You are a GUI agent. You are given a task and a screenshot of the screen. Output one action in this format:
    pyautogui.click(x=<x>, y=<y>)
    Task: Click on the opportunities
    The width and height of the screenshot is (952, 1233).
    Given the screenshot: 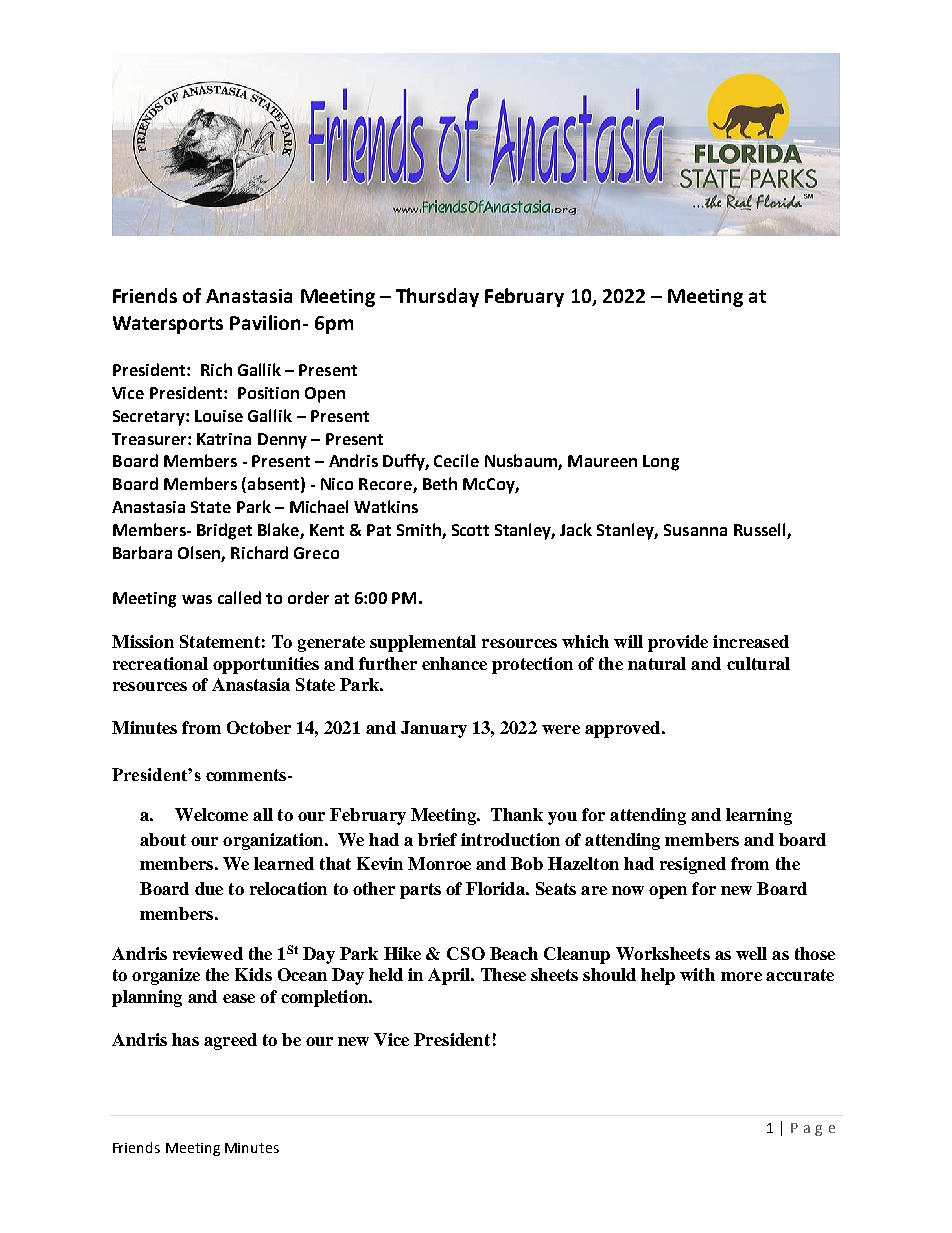 What is the action you would take?
    pyautogui.click(x=266, y=665)
